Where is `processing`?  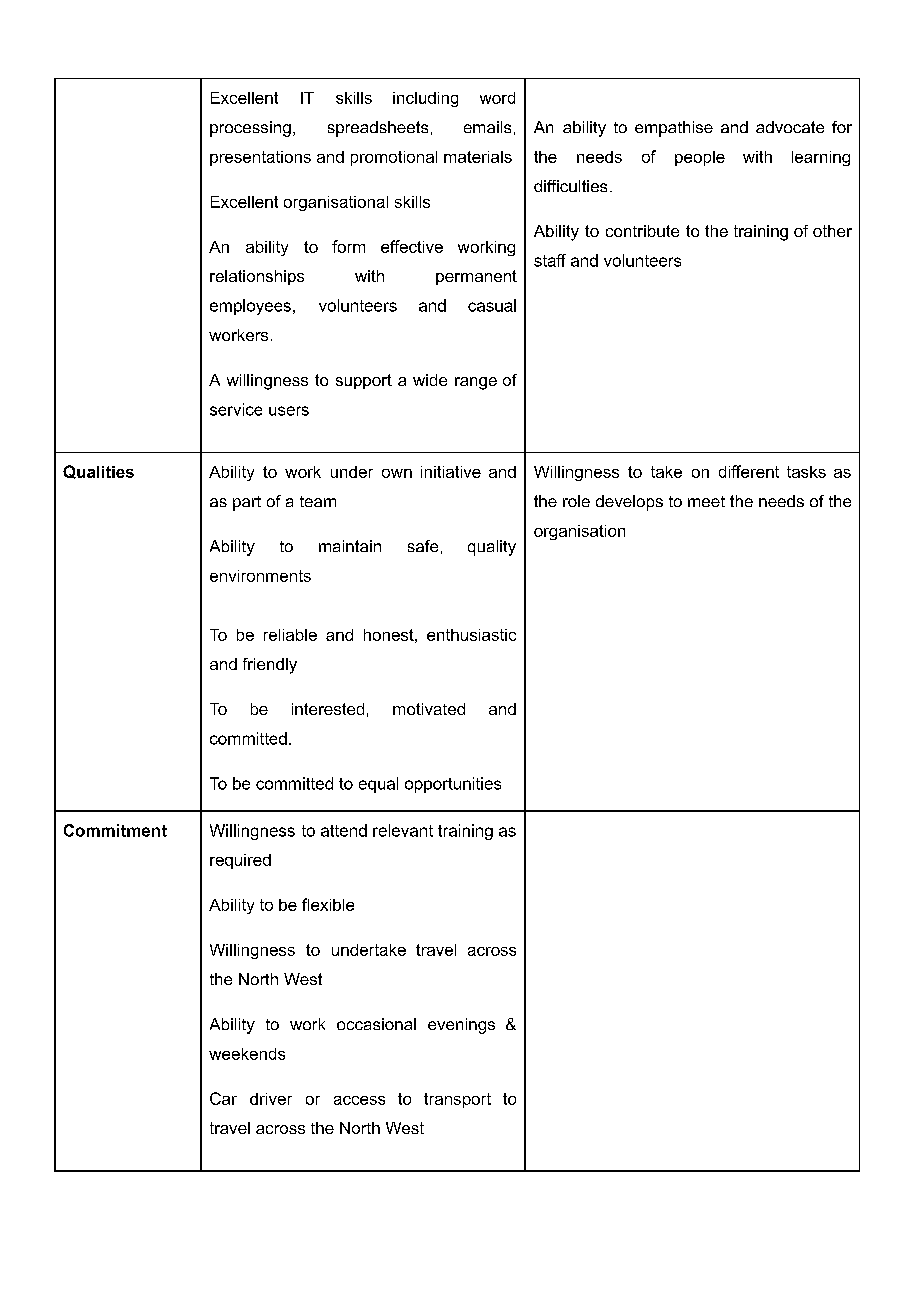
processing is located at coordinates (250, 129).
